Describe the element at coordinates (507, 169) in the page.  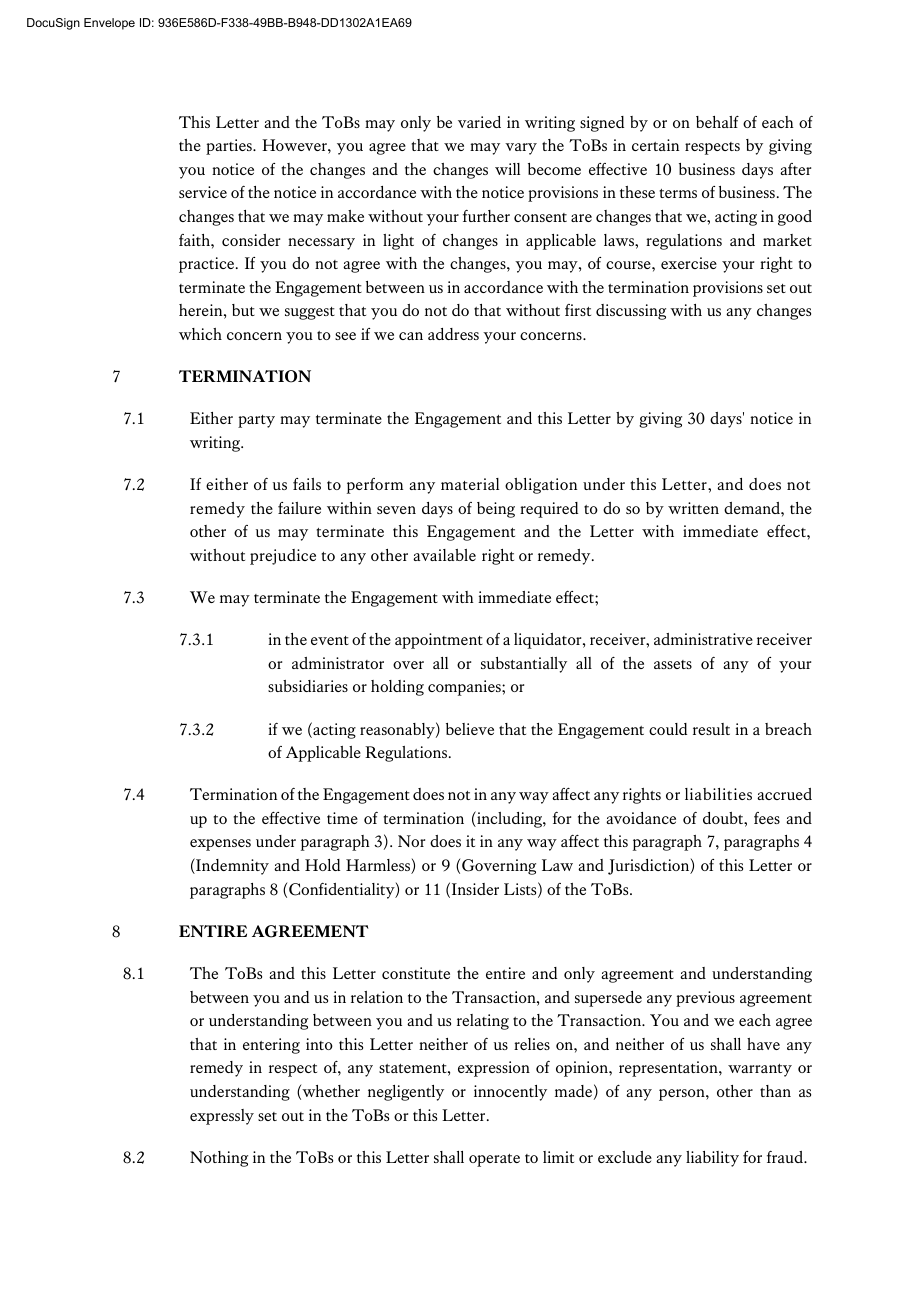
I see `will` at that location.
